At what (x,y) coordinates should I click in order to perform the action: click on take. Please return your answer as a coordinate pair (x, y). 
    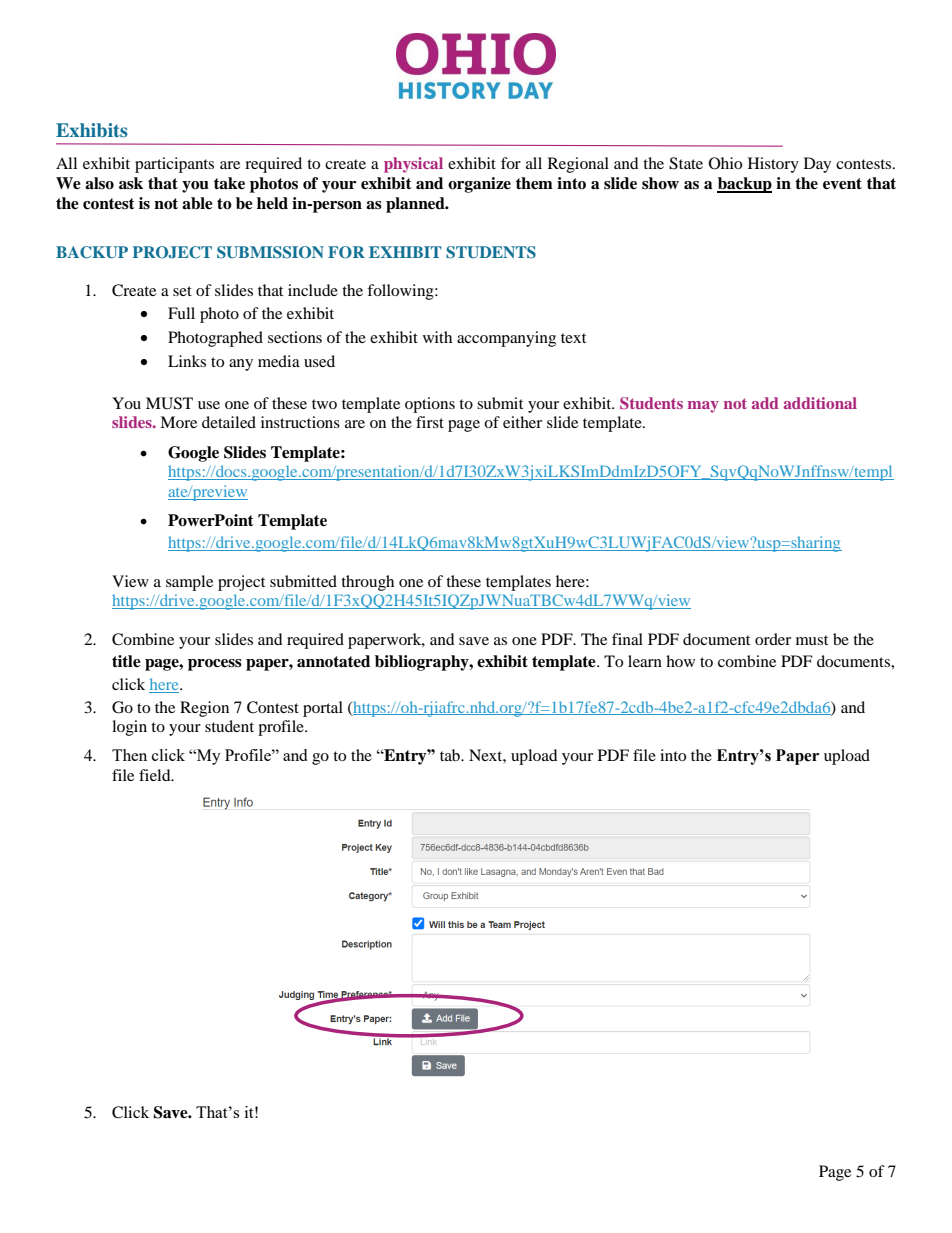
    Looking at the image, I should click on (229, 183).
